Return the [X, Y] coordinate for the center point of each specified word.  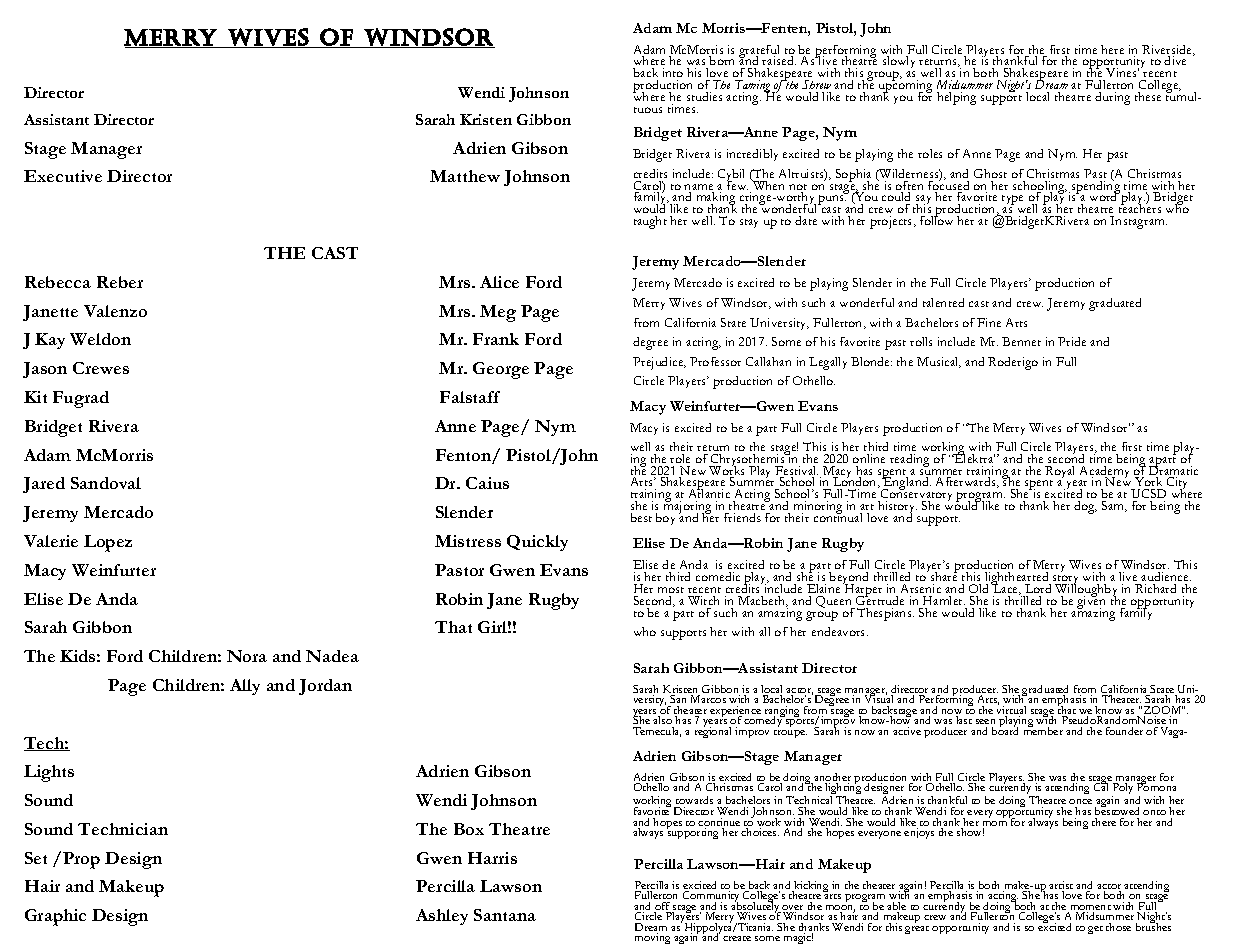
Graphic [55, 917]
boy [665, 519]
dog [1085, 507]
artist [1061, 886]
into [673, 72]
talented [943, 302]
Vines [1122, 72]
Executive [63, 176]
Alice [499, 282]
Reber [120, 282]
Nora [247, 656]
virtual [1011, 710]
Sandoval [106, 483]
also [662, 720]
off [663, 907]
